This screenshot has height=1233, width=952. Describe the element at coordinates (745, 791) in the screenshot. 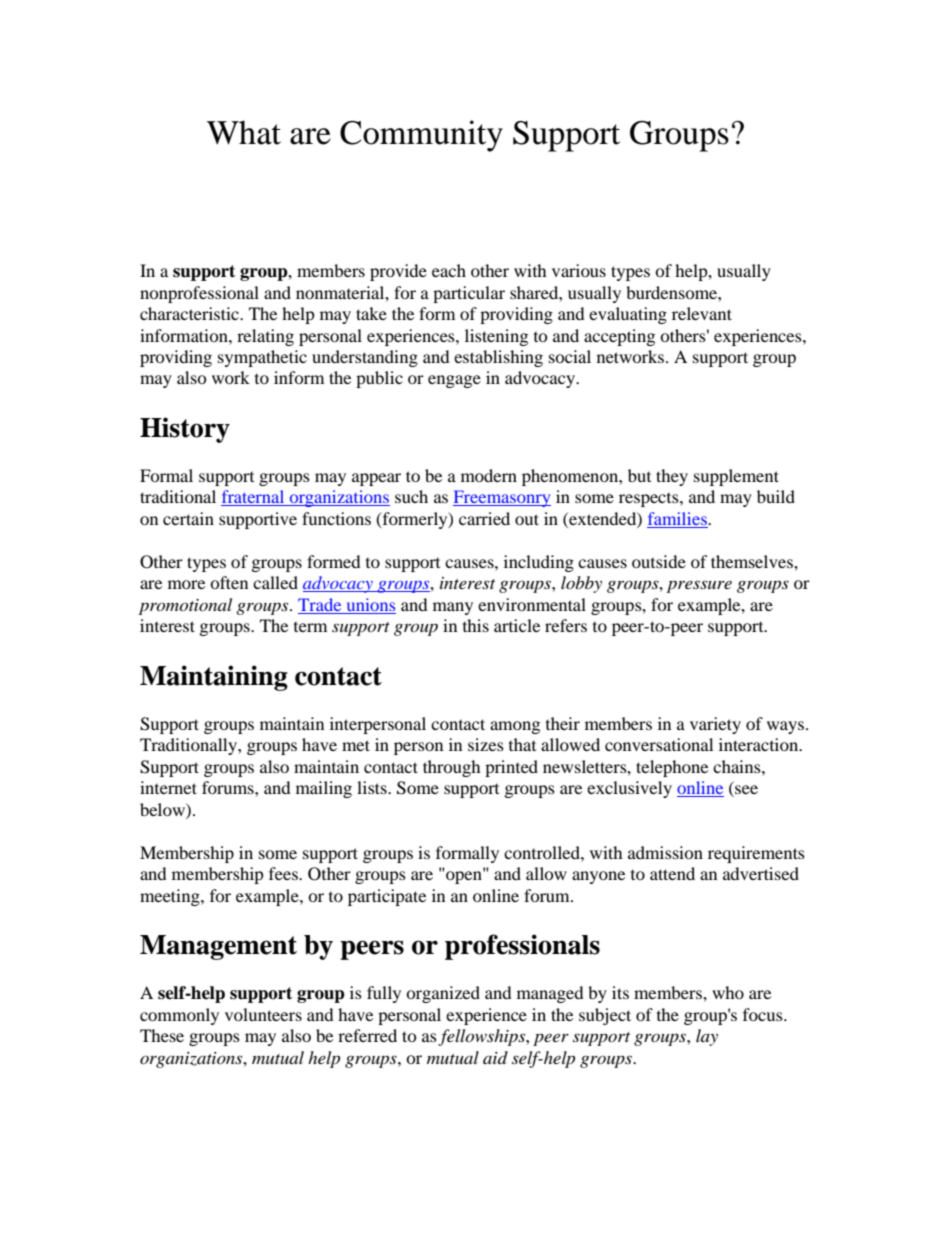

I see `see` at that location.
